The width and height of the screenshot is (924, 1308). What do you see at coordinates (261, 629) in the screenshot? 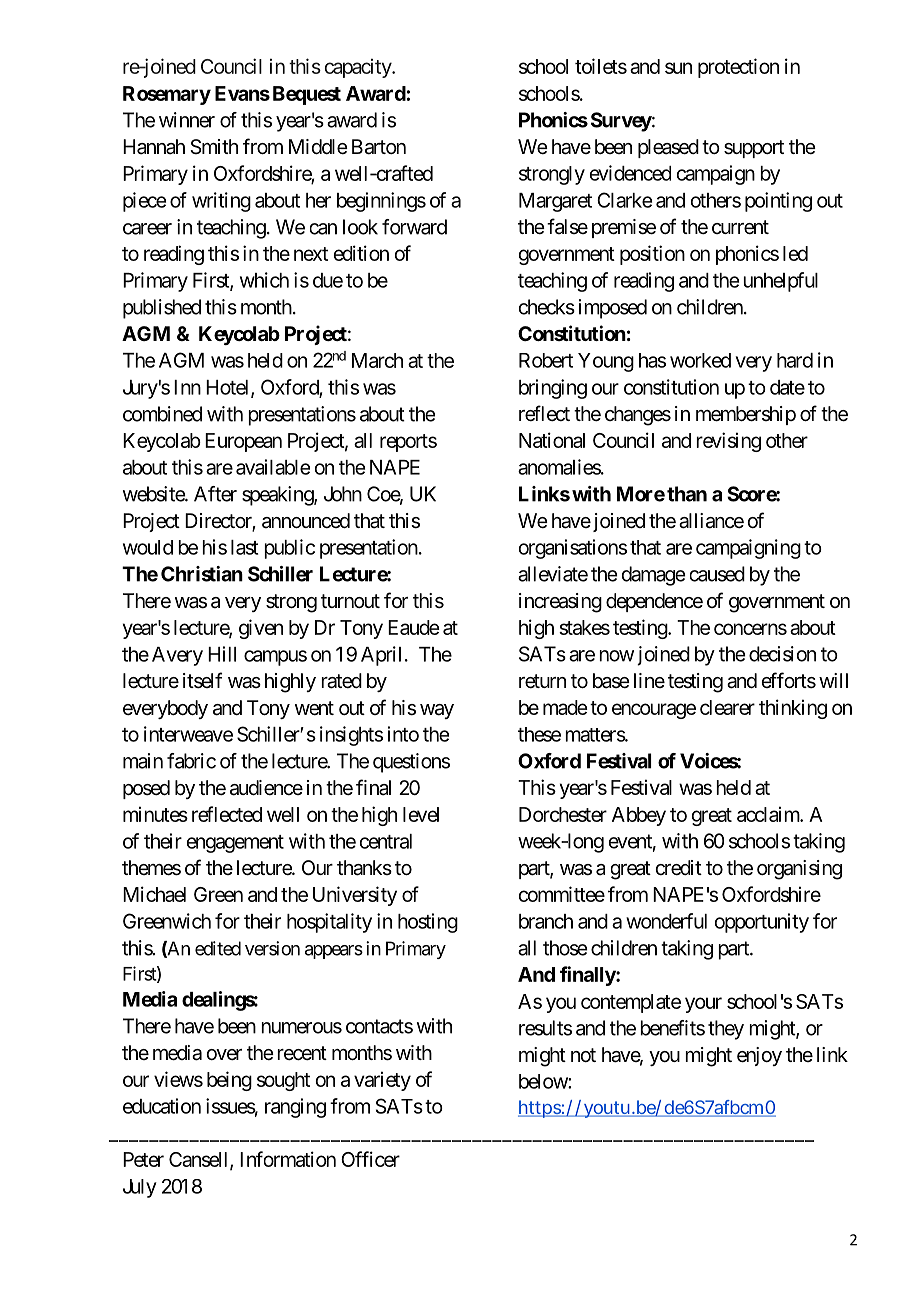
I see `given` at bounding box center [261, 629].
